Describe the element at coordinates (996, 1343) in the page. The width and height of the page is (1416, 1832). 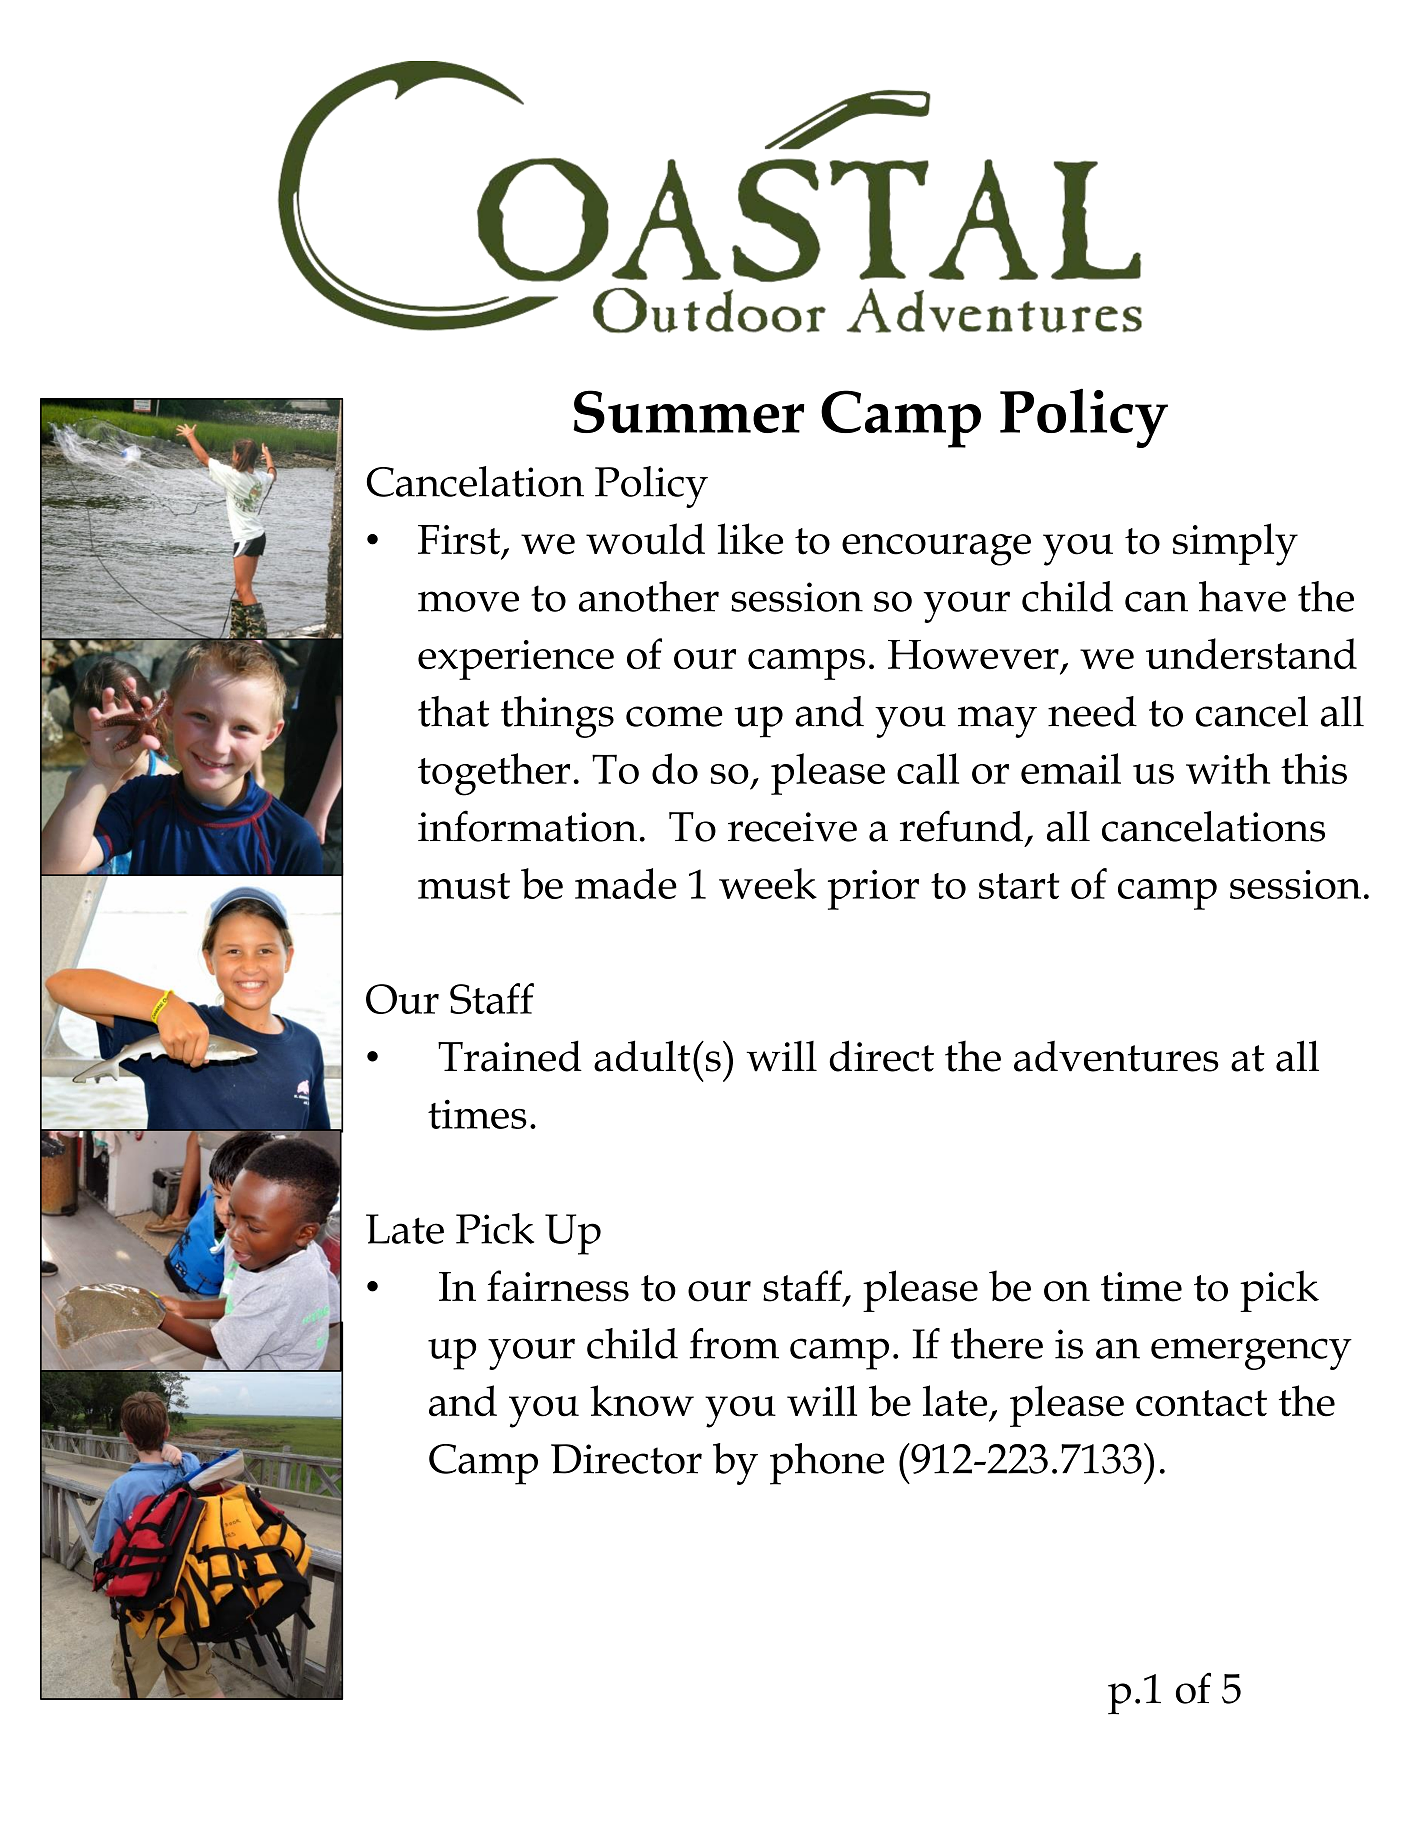
I see `there` at that location.
